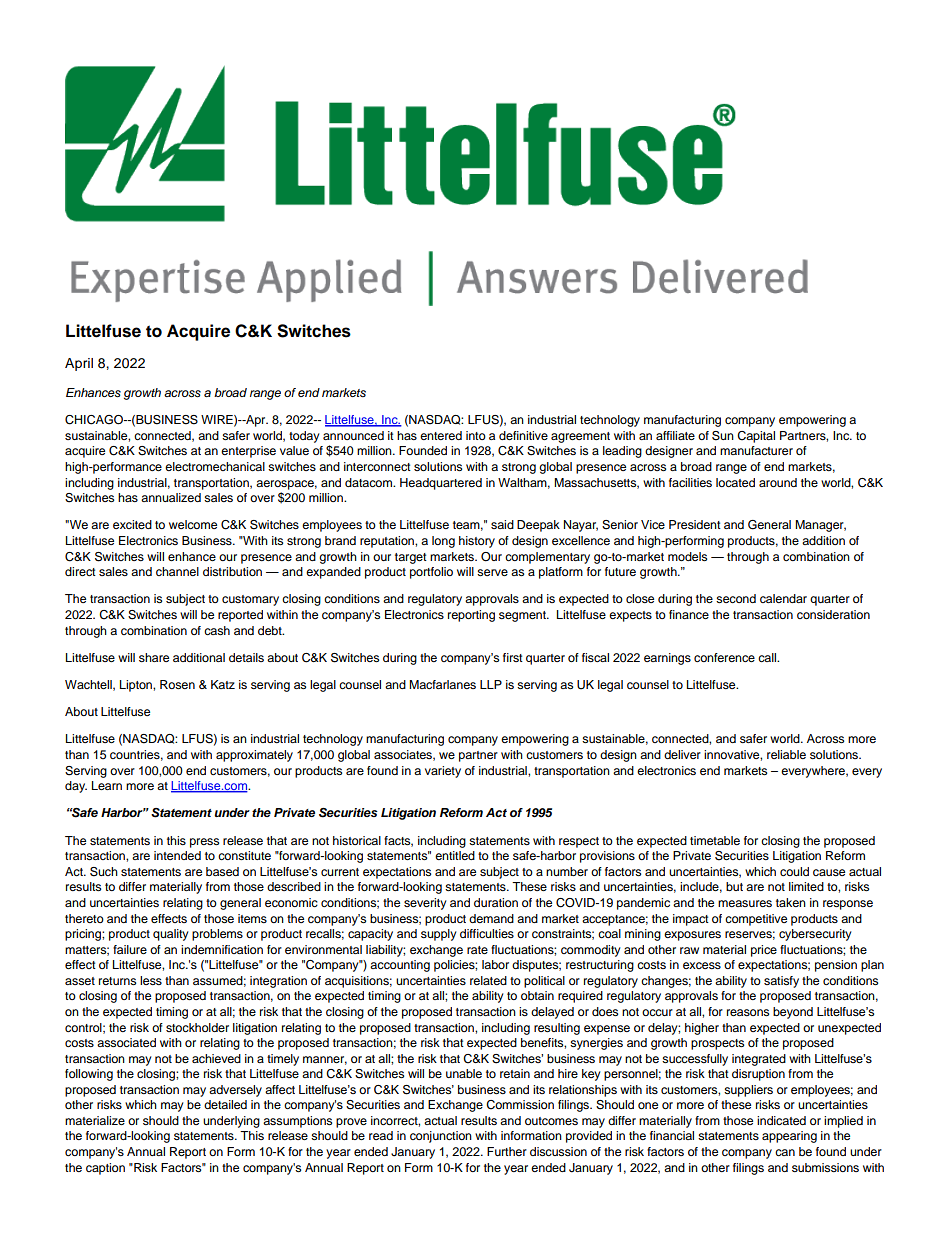 The image size is (952, 1233). What do you see at coordinates (204, 843) in the document?
I see `press` at bounding box center [204, 843].
